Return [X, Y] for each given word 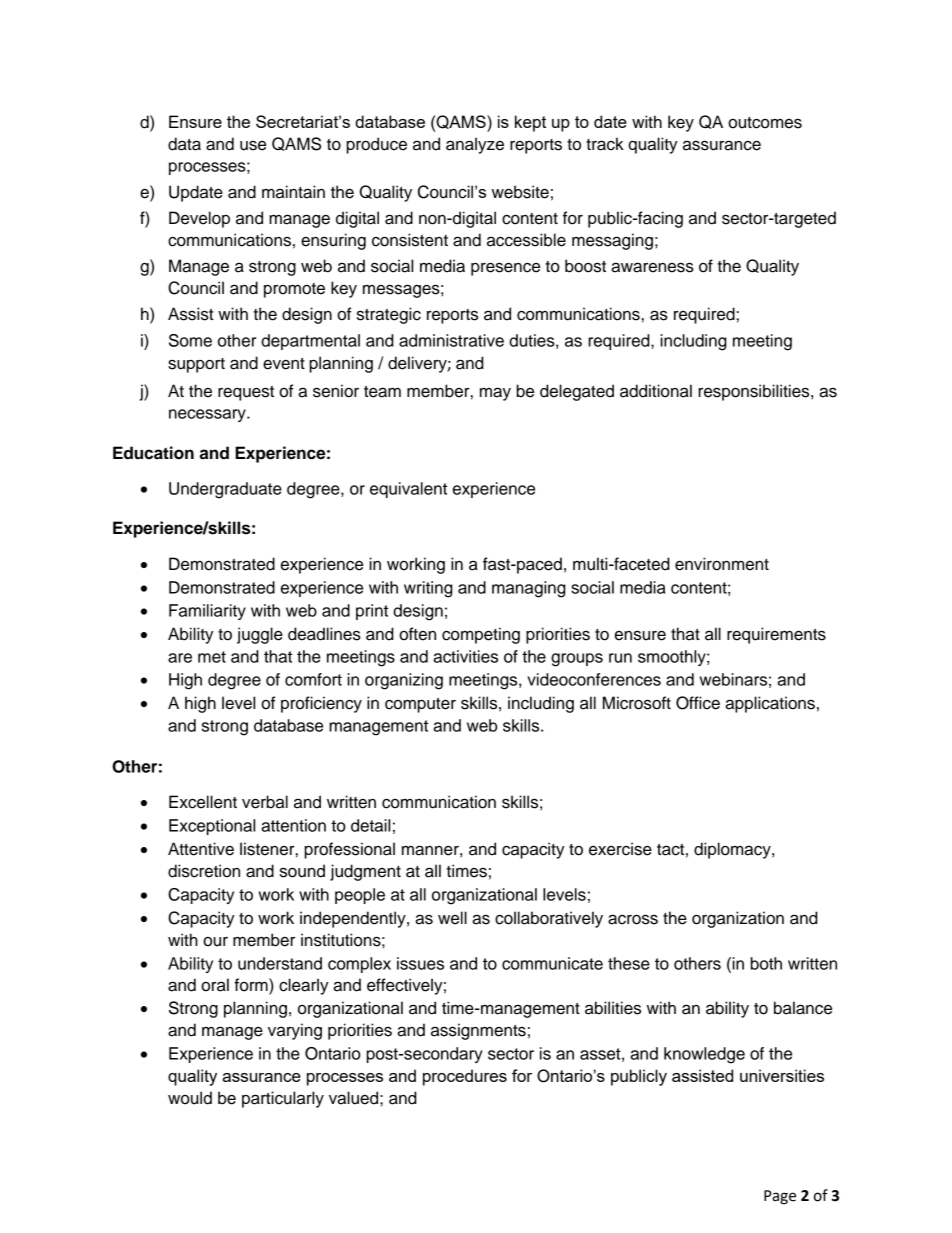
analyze [475, 145]
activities [465, 656]
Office [698, 703]
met [212, 657]
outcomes [765, 123]
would [190, 1098]
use [253, 146]
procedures [465, 1077]
